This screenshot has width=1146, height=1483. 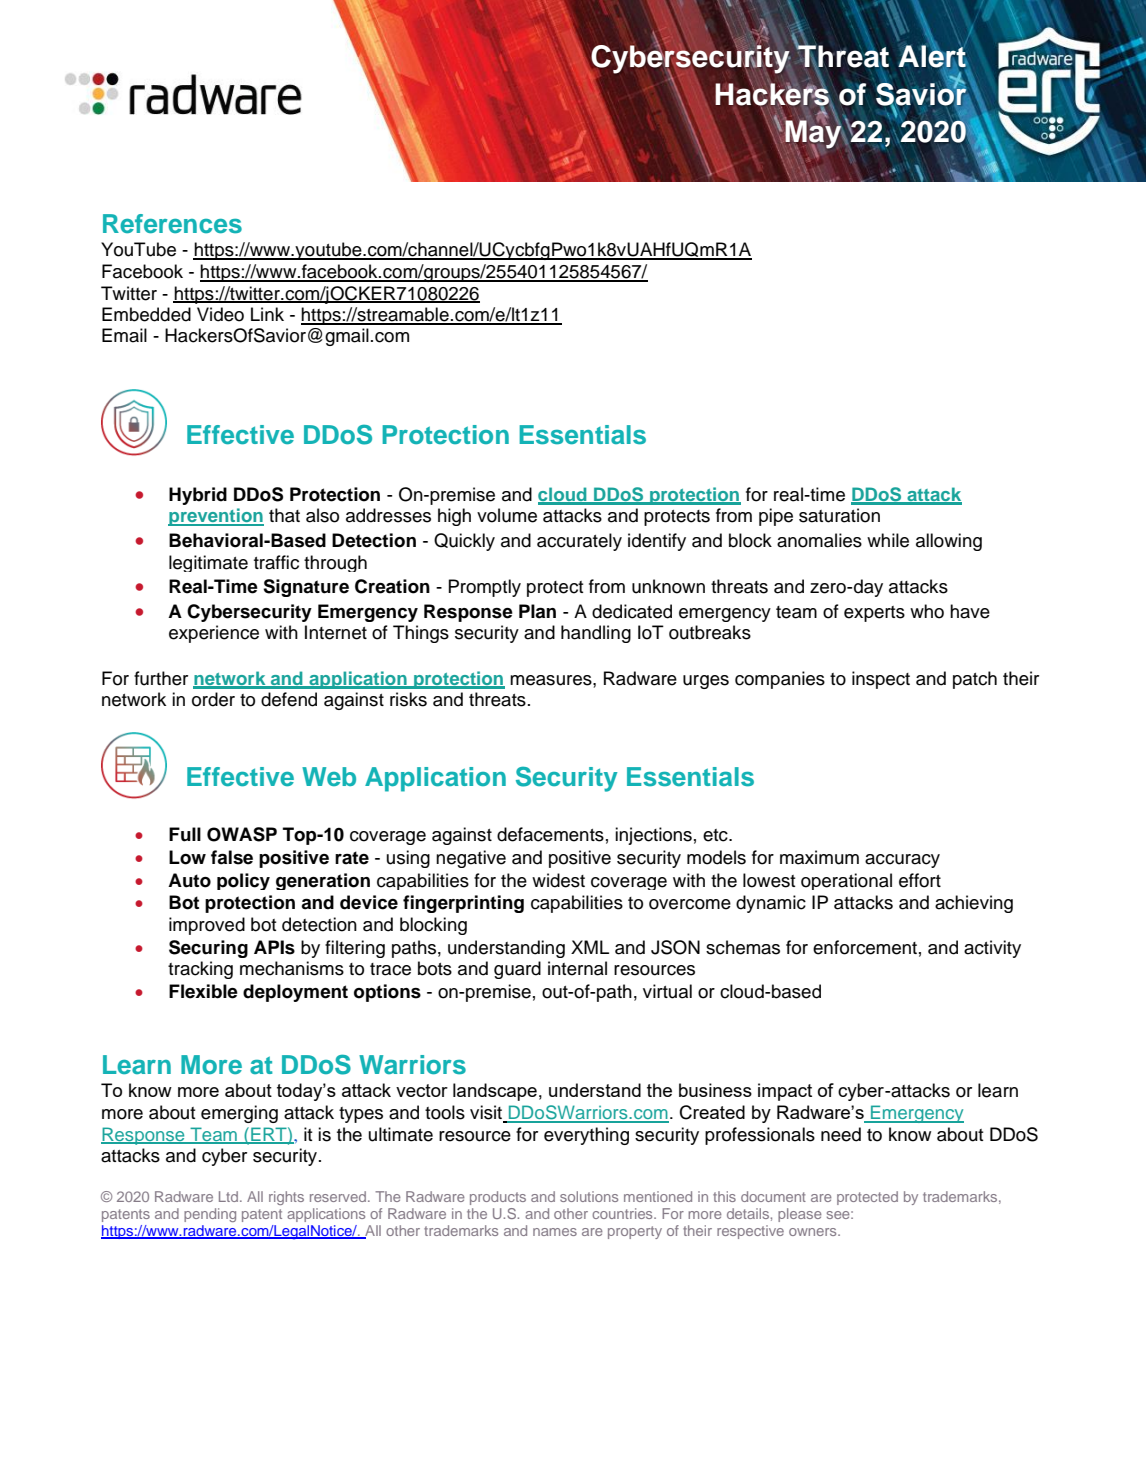 I want to click on improved, so click(x=207, y=926).
